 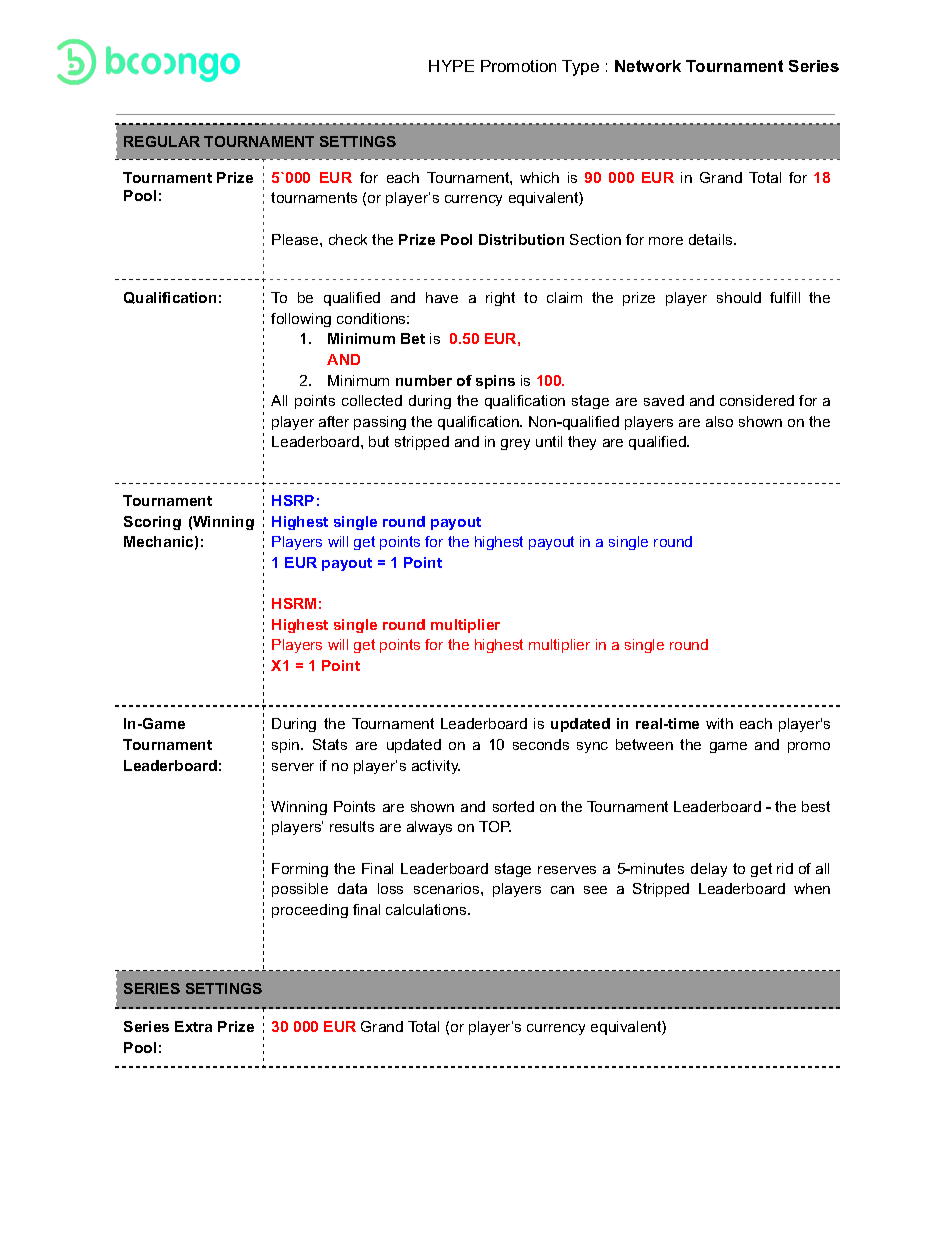 What do you see at coordinates (719, 421) in the screenshot?
I see `also` at bounding box center [719, 421].
